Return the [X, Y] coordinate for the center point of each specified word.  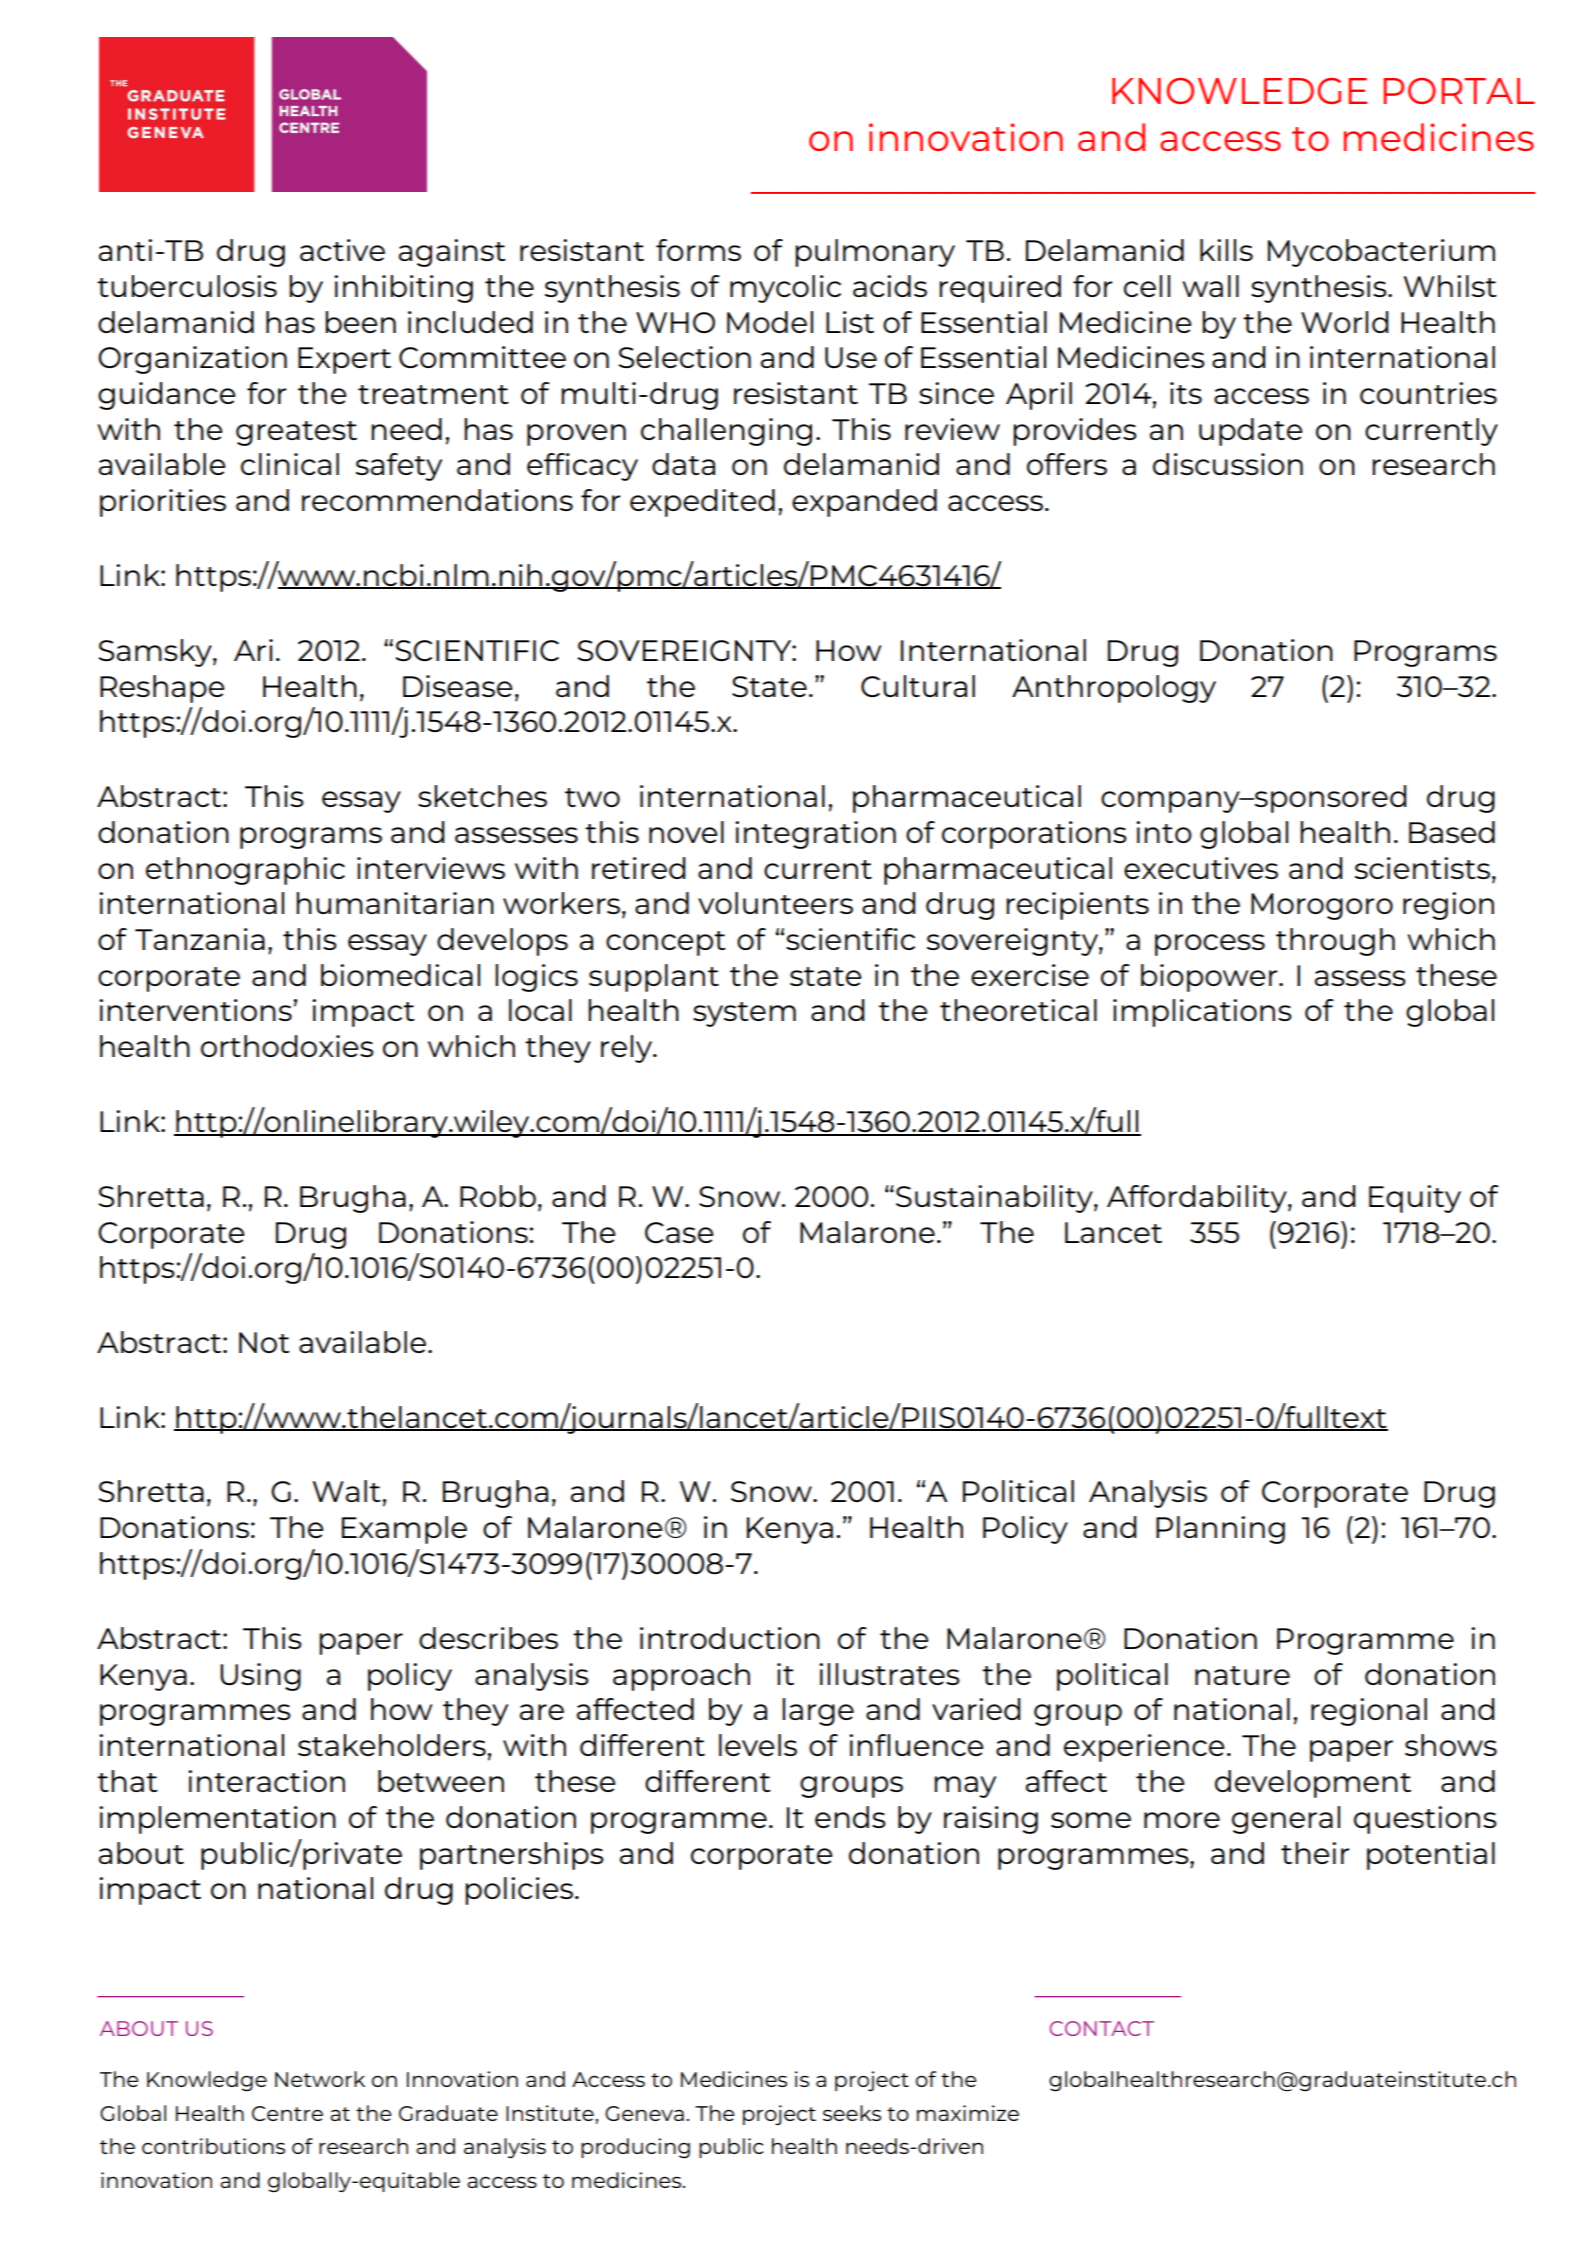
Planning [1220, 1530]
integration [815, 835]
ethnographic [245, 871]
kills [1226, 250]
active [342, 250]
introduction [730, 1638]
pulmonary [875, 253]
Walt [347, 1491]
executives [1201, 868]
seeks [852, 2113]
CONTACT [1102, 2028]
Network [320, 2079]
